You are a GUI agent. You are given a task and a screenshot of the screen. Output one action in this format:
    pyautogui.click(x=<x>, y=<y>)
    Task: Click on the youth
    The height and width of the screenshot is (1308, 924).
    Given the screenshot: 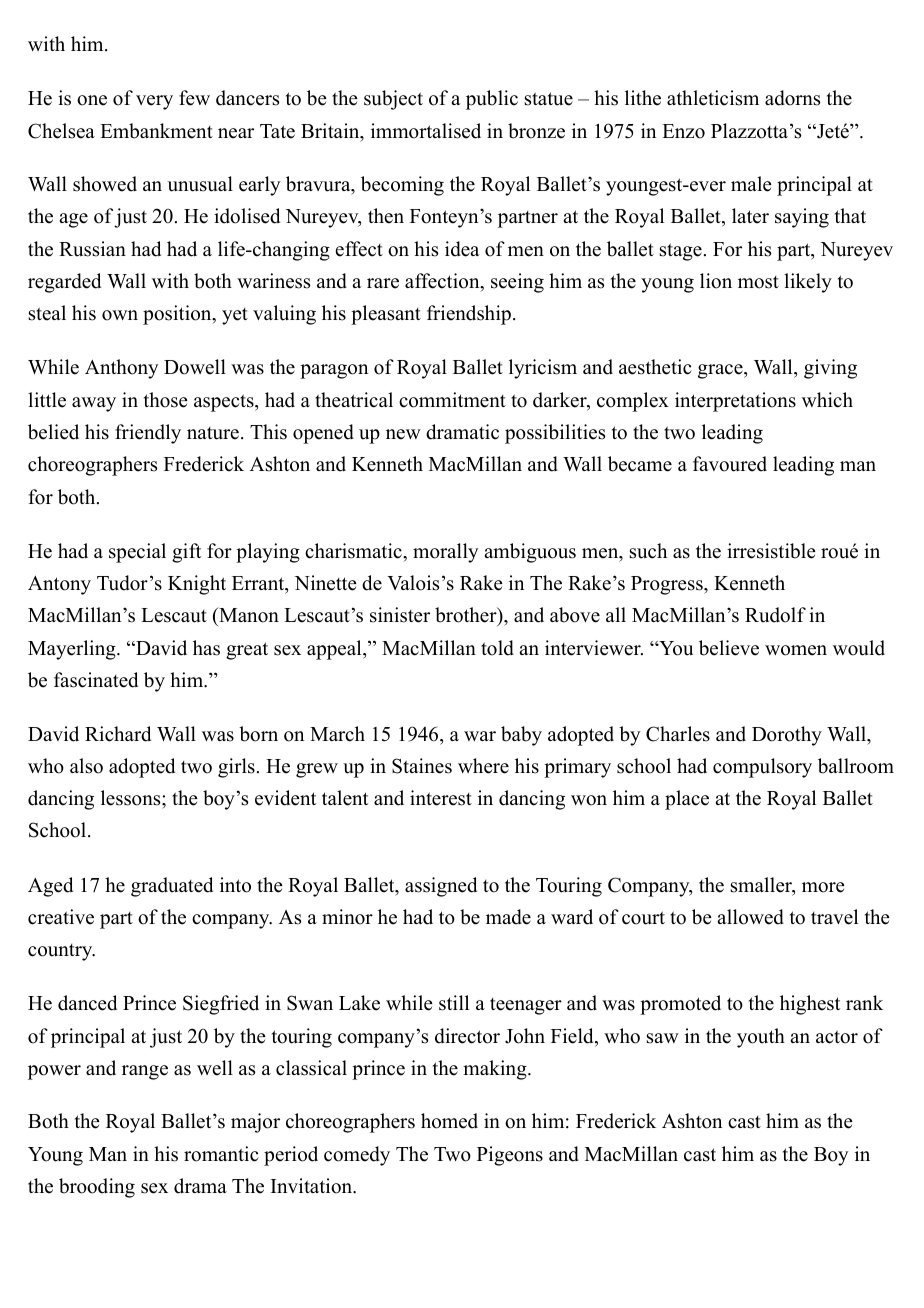 What is the action you would take?
    pyautogui.click(x=761, y=1038)
